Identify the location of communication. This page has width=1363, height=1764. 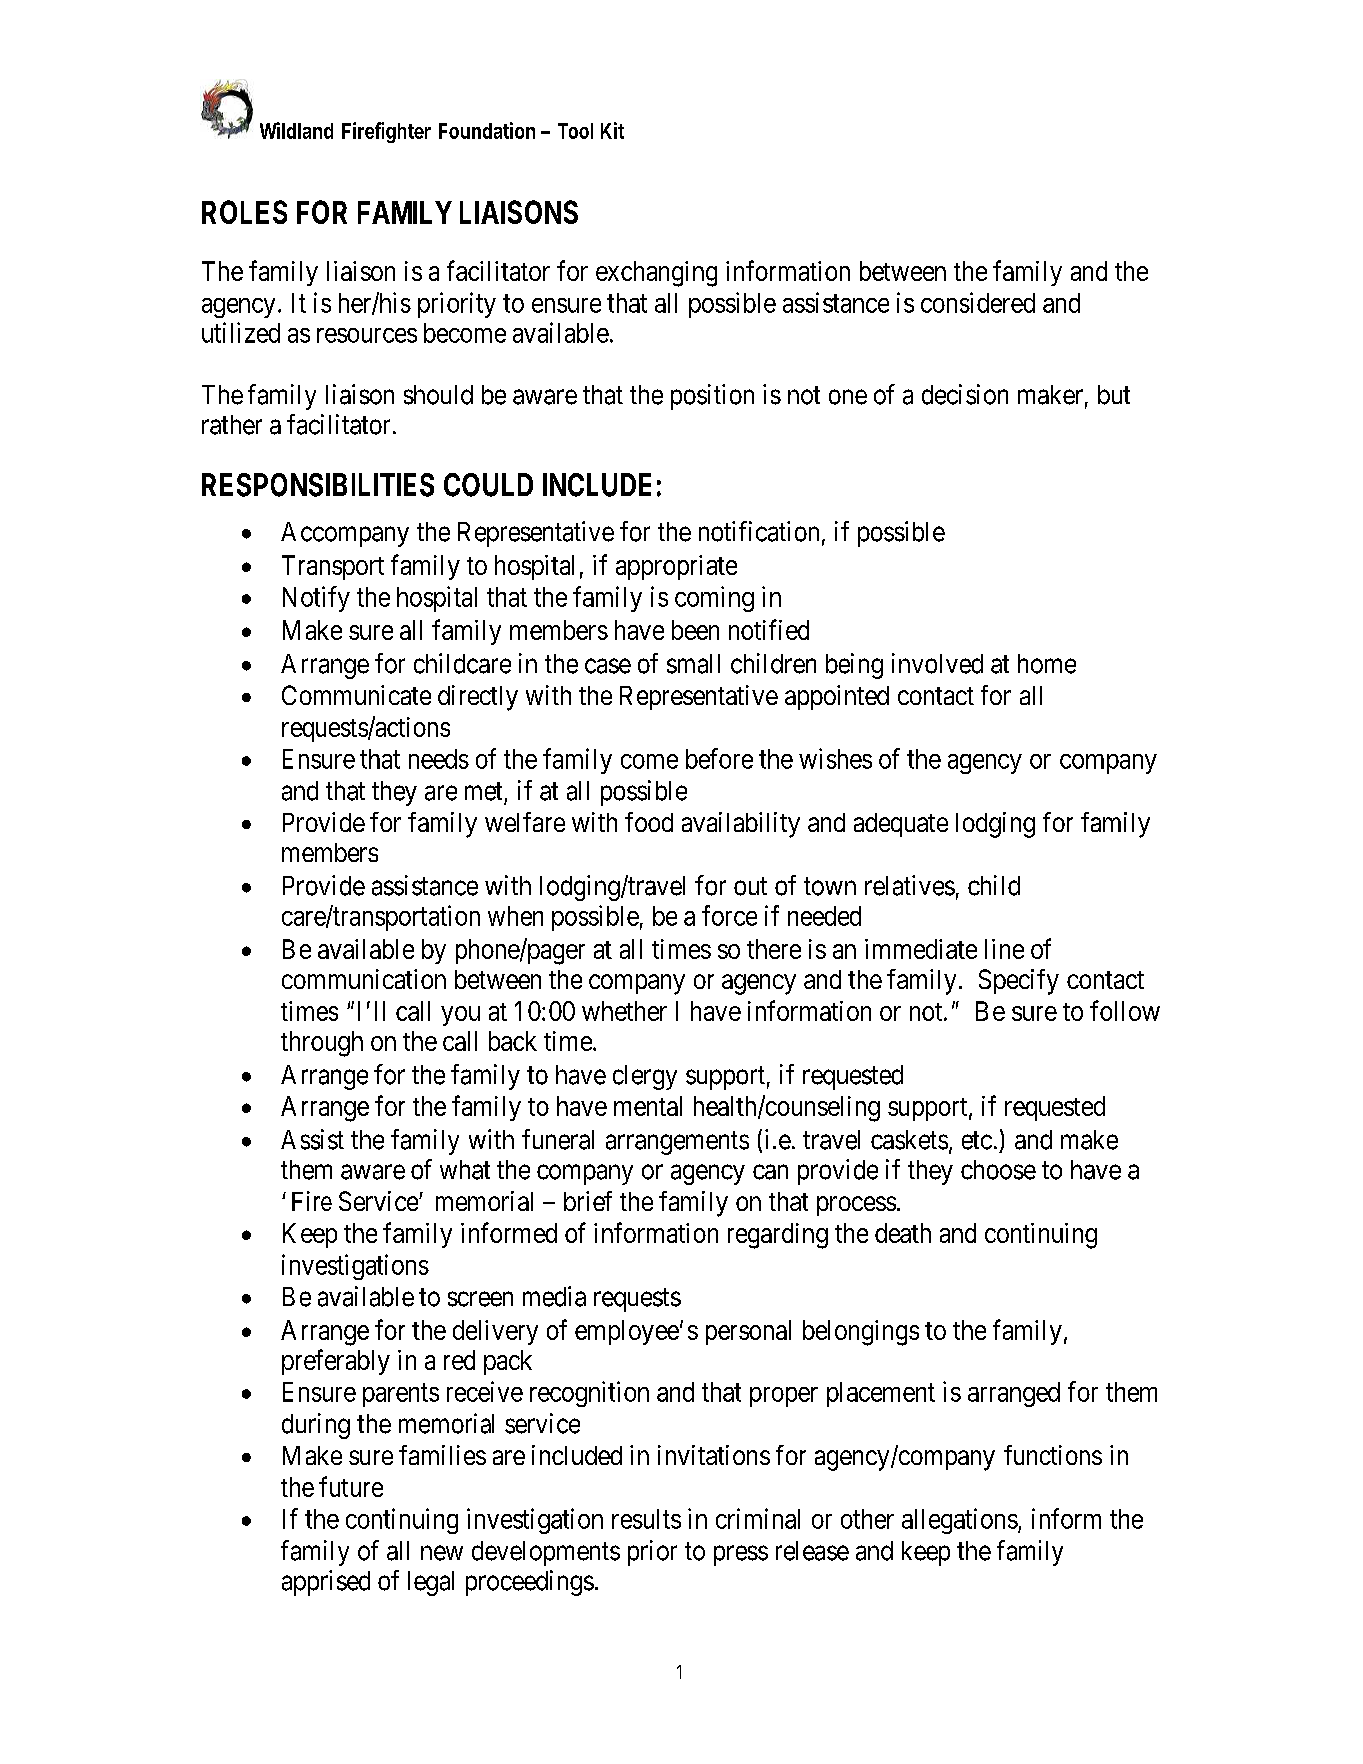
(364, 979).
